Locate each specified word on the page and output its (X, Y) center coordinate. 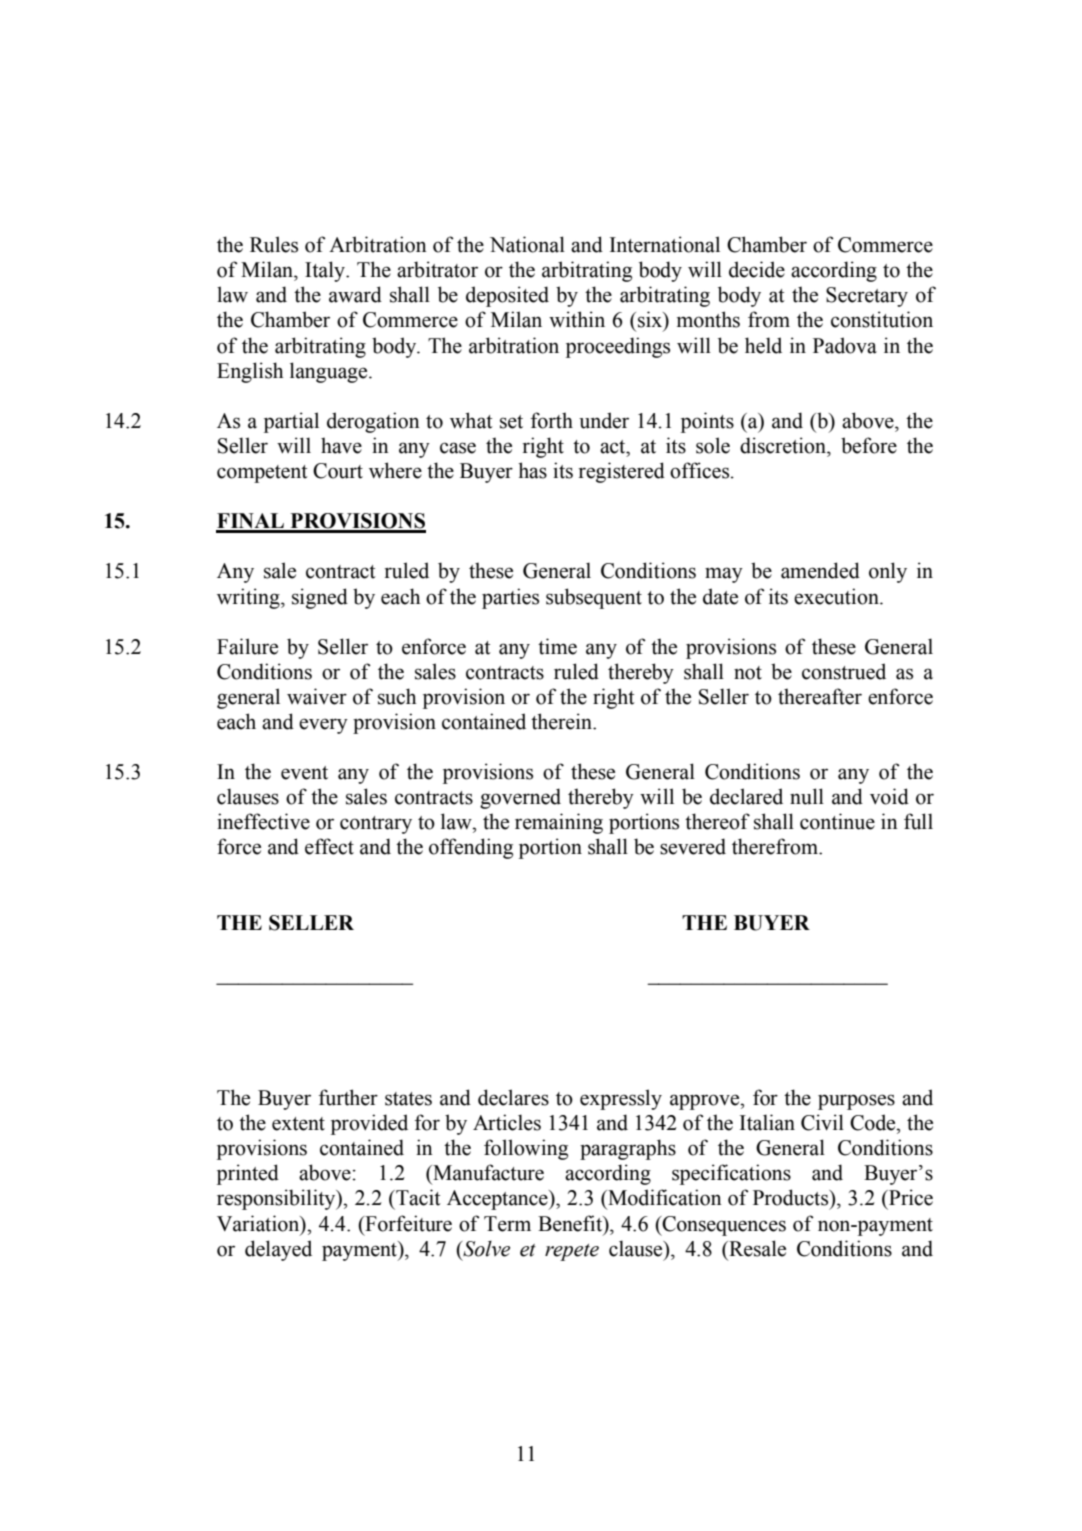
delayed (278, 1250)
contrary (376, 825)
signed (320, 598)
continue (837, 821)
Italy (326, 271)
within (577, 319)
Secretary (867, 297)
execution (837, 596)
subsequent (594, 598)
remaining (559, 823)
